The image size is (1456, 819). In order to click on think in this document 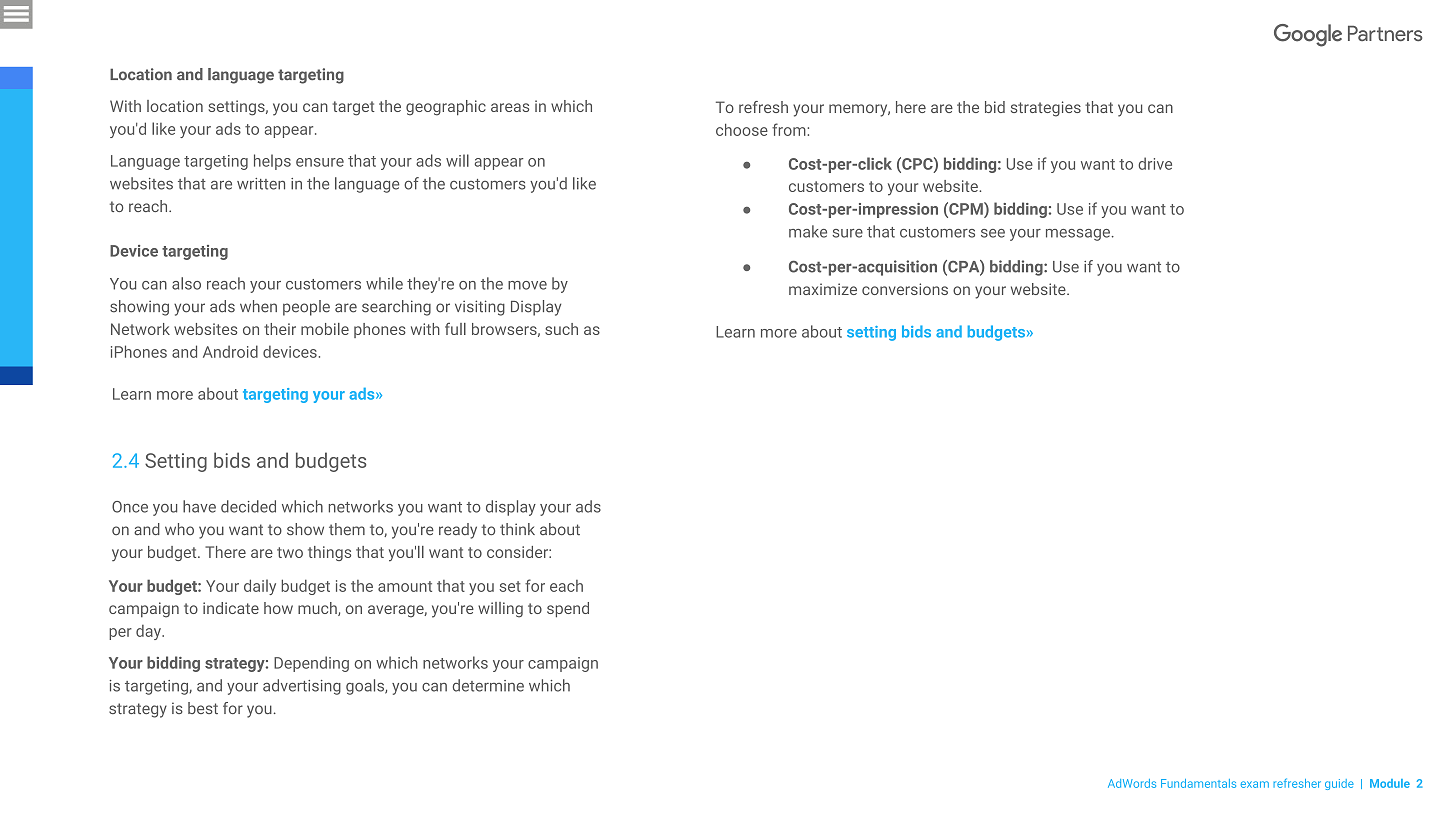, I will do `click(517, 529)`.
